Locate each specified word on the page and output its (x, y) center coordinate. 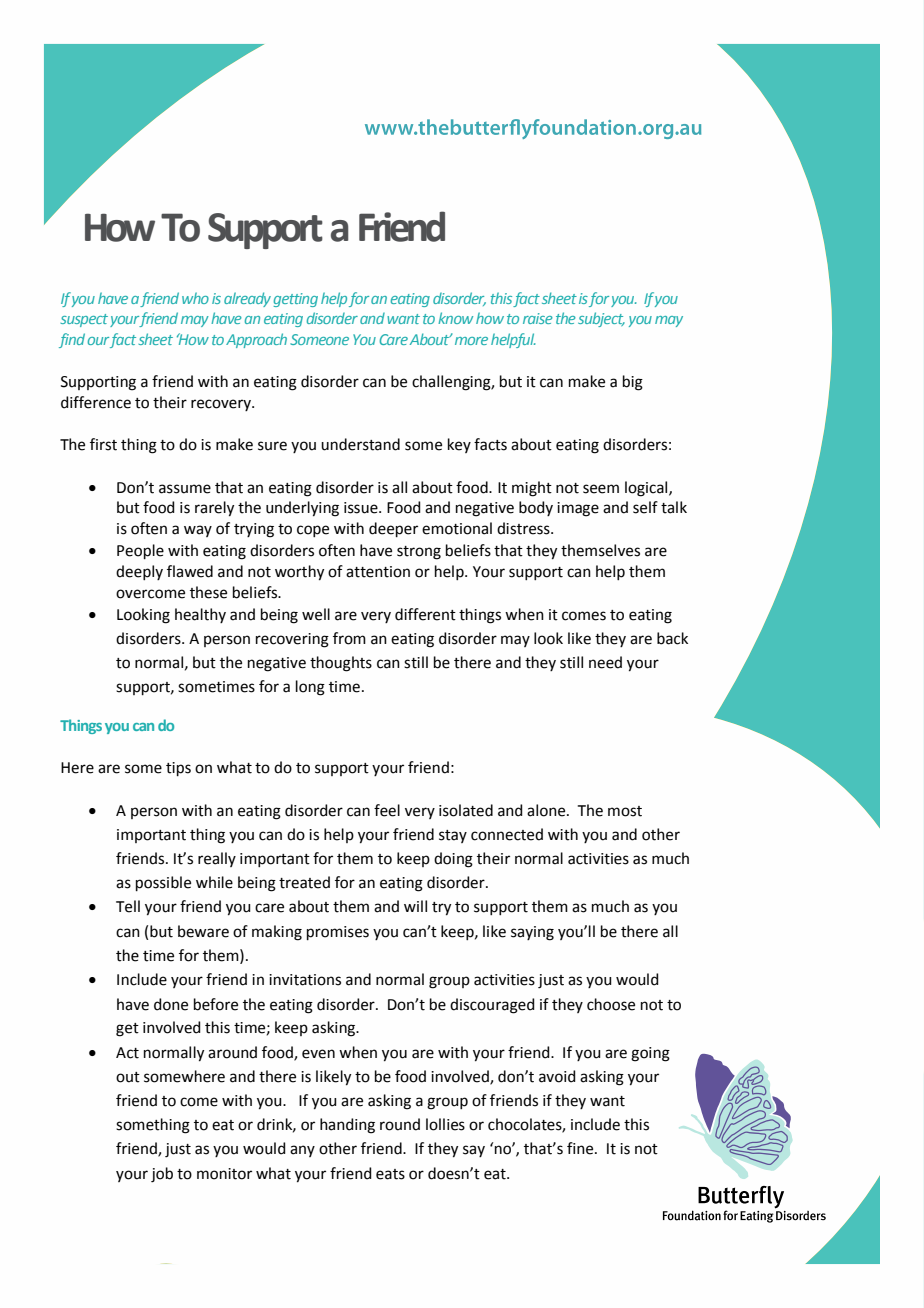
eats (390, 1174)
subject (601, 319)
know (455, 318)
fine (581, 1148)
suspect (84, 320)
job (162, 1175)
